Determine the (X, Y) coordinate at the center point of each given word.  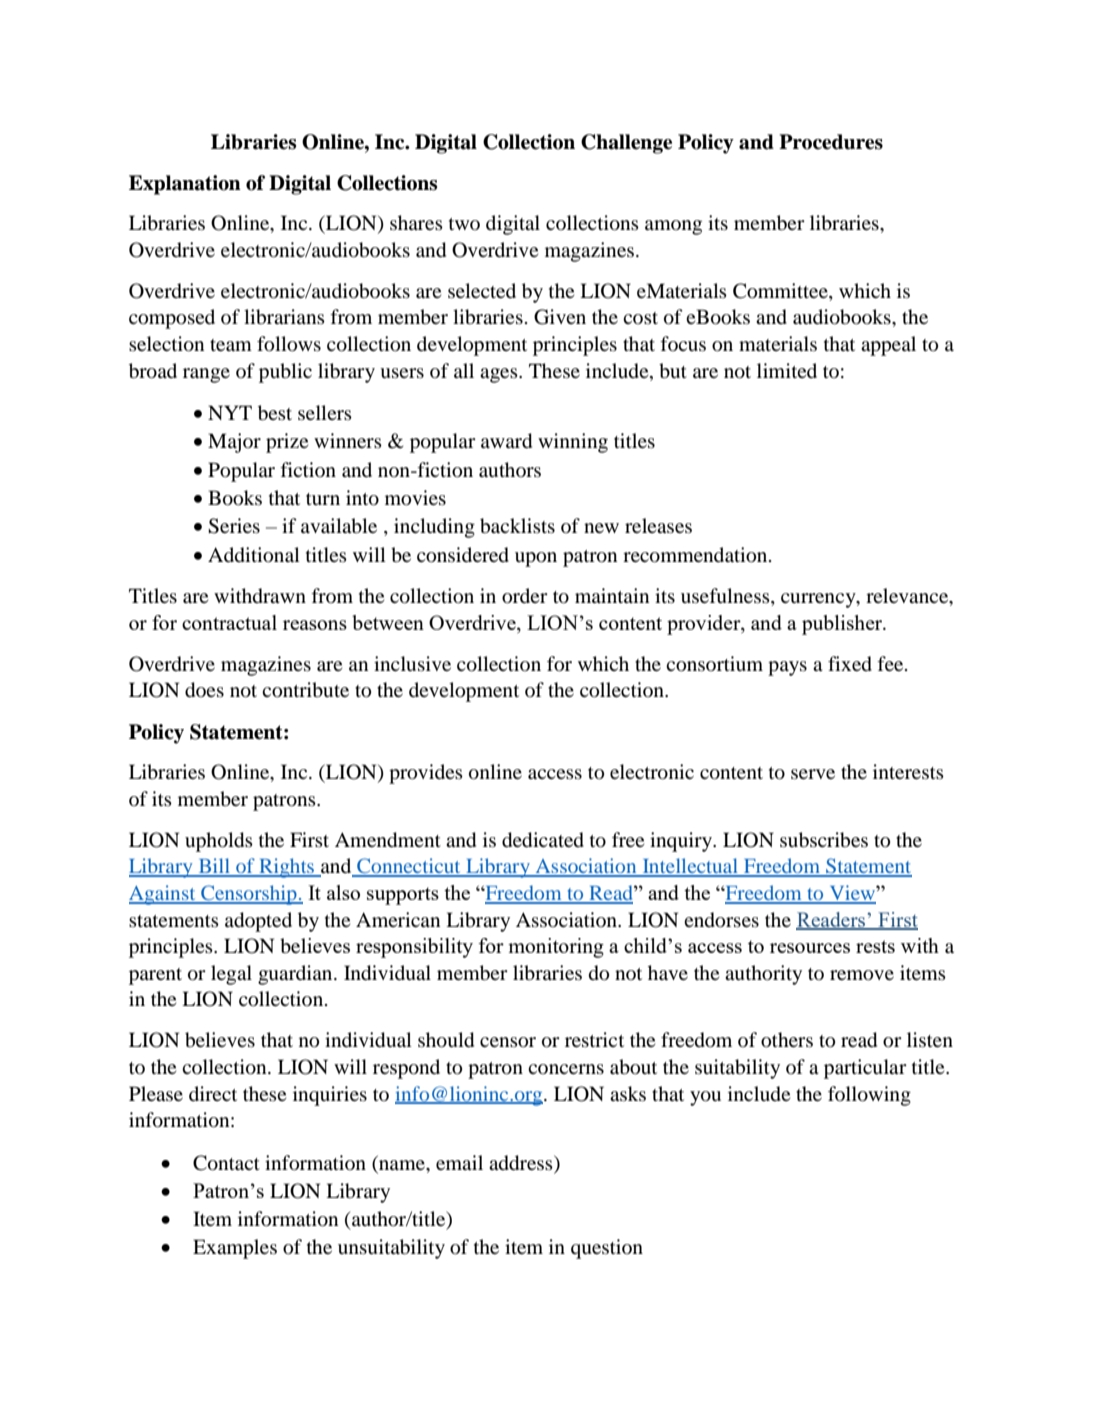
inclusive (412, 663)
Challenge (626, 144)
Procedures (831, 142)
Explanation (185, 185)
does (204, 690)
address (522, 1163)
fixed (850, 664)
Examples (235, 1249)
